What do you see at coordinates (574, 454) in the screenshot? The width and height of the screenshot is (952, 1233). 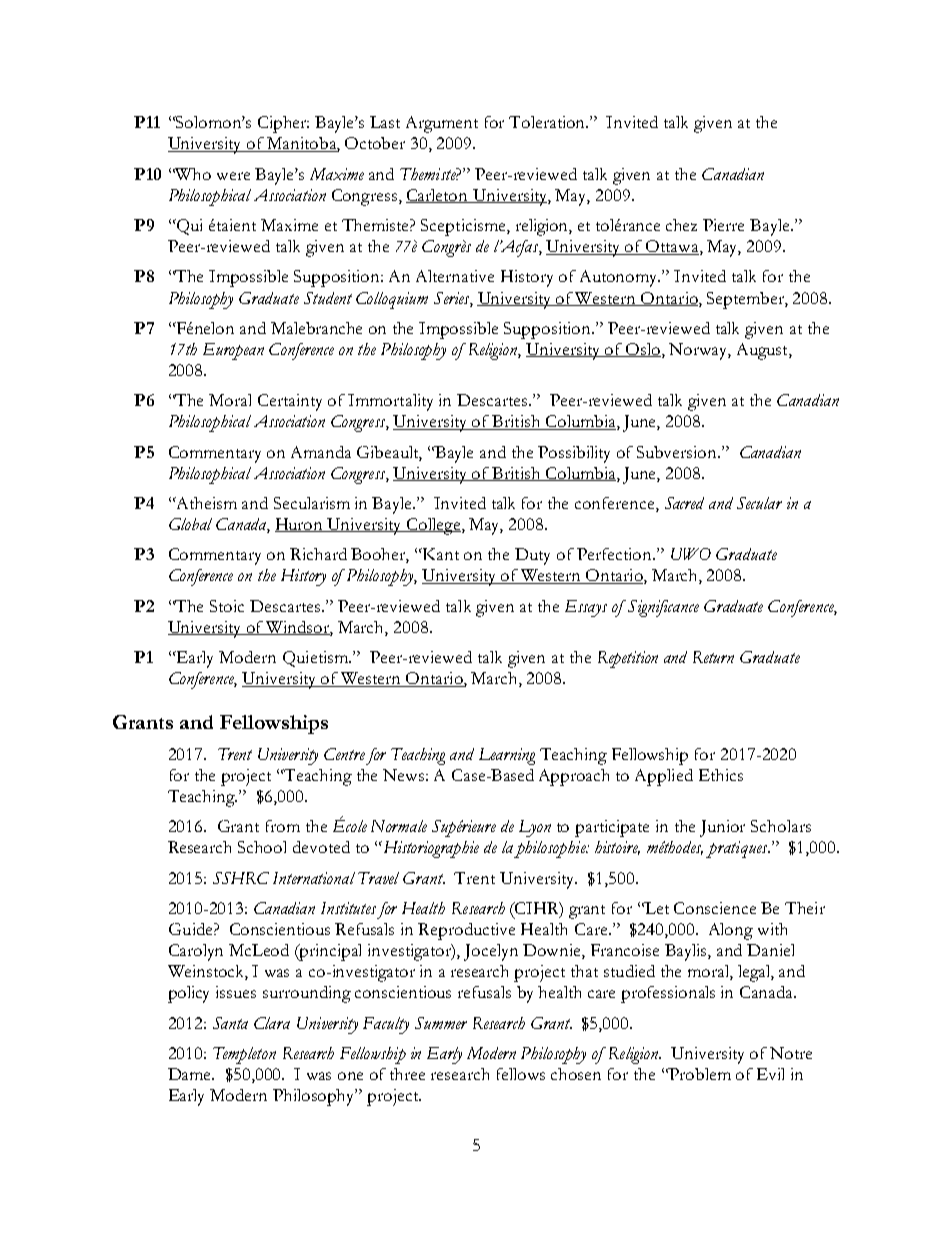 I see `Possibility` at bounding box center [574, 454].
